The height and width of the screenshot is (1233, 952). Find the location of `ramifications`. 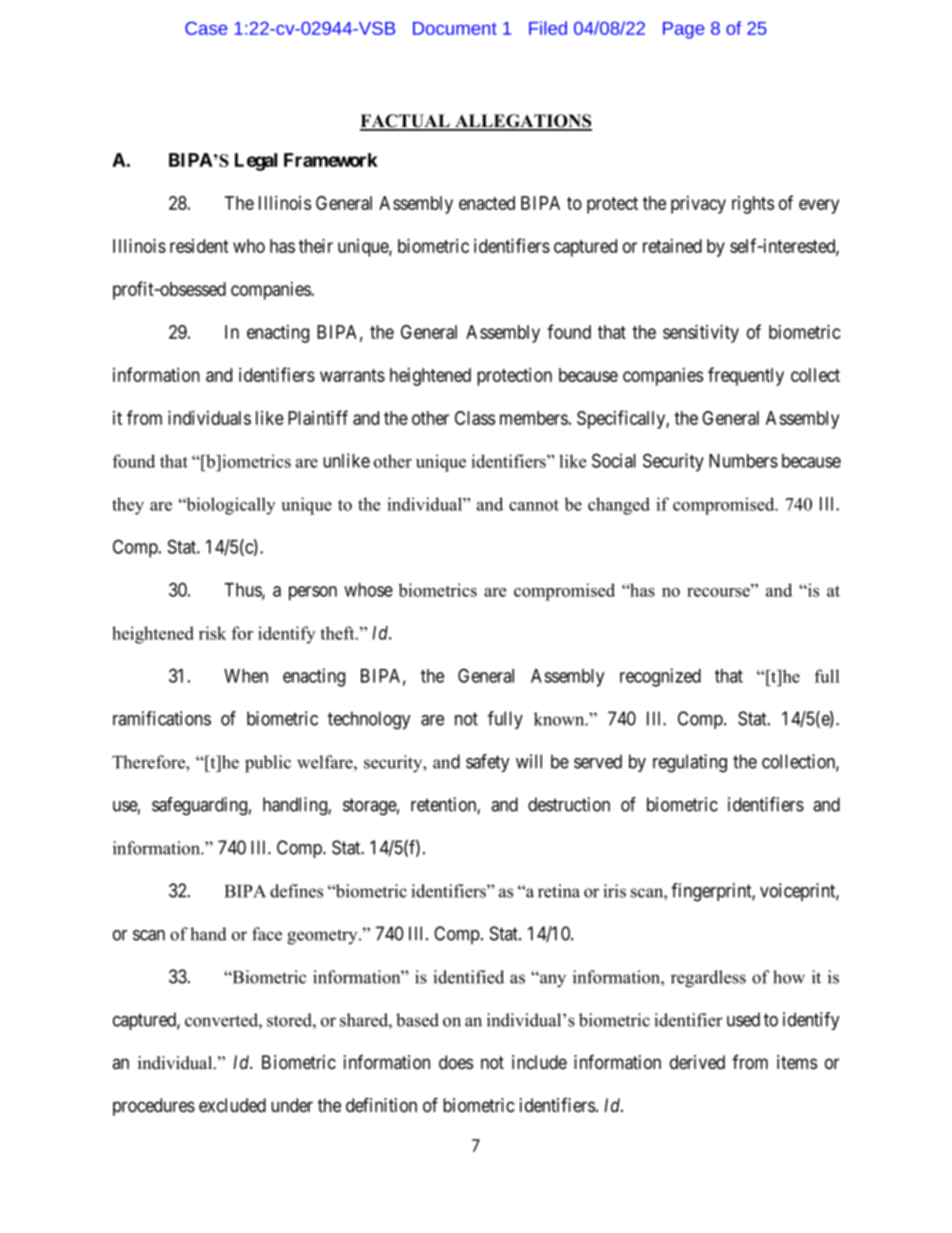

ramifications is located at coordinates (162, 718).
